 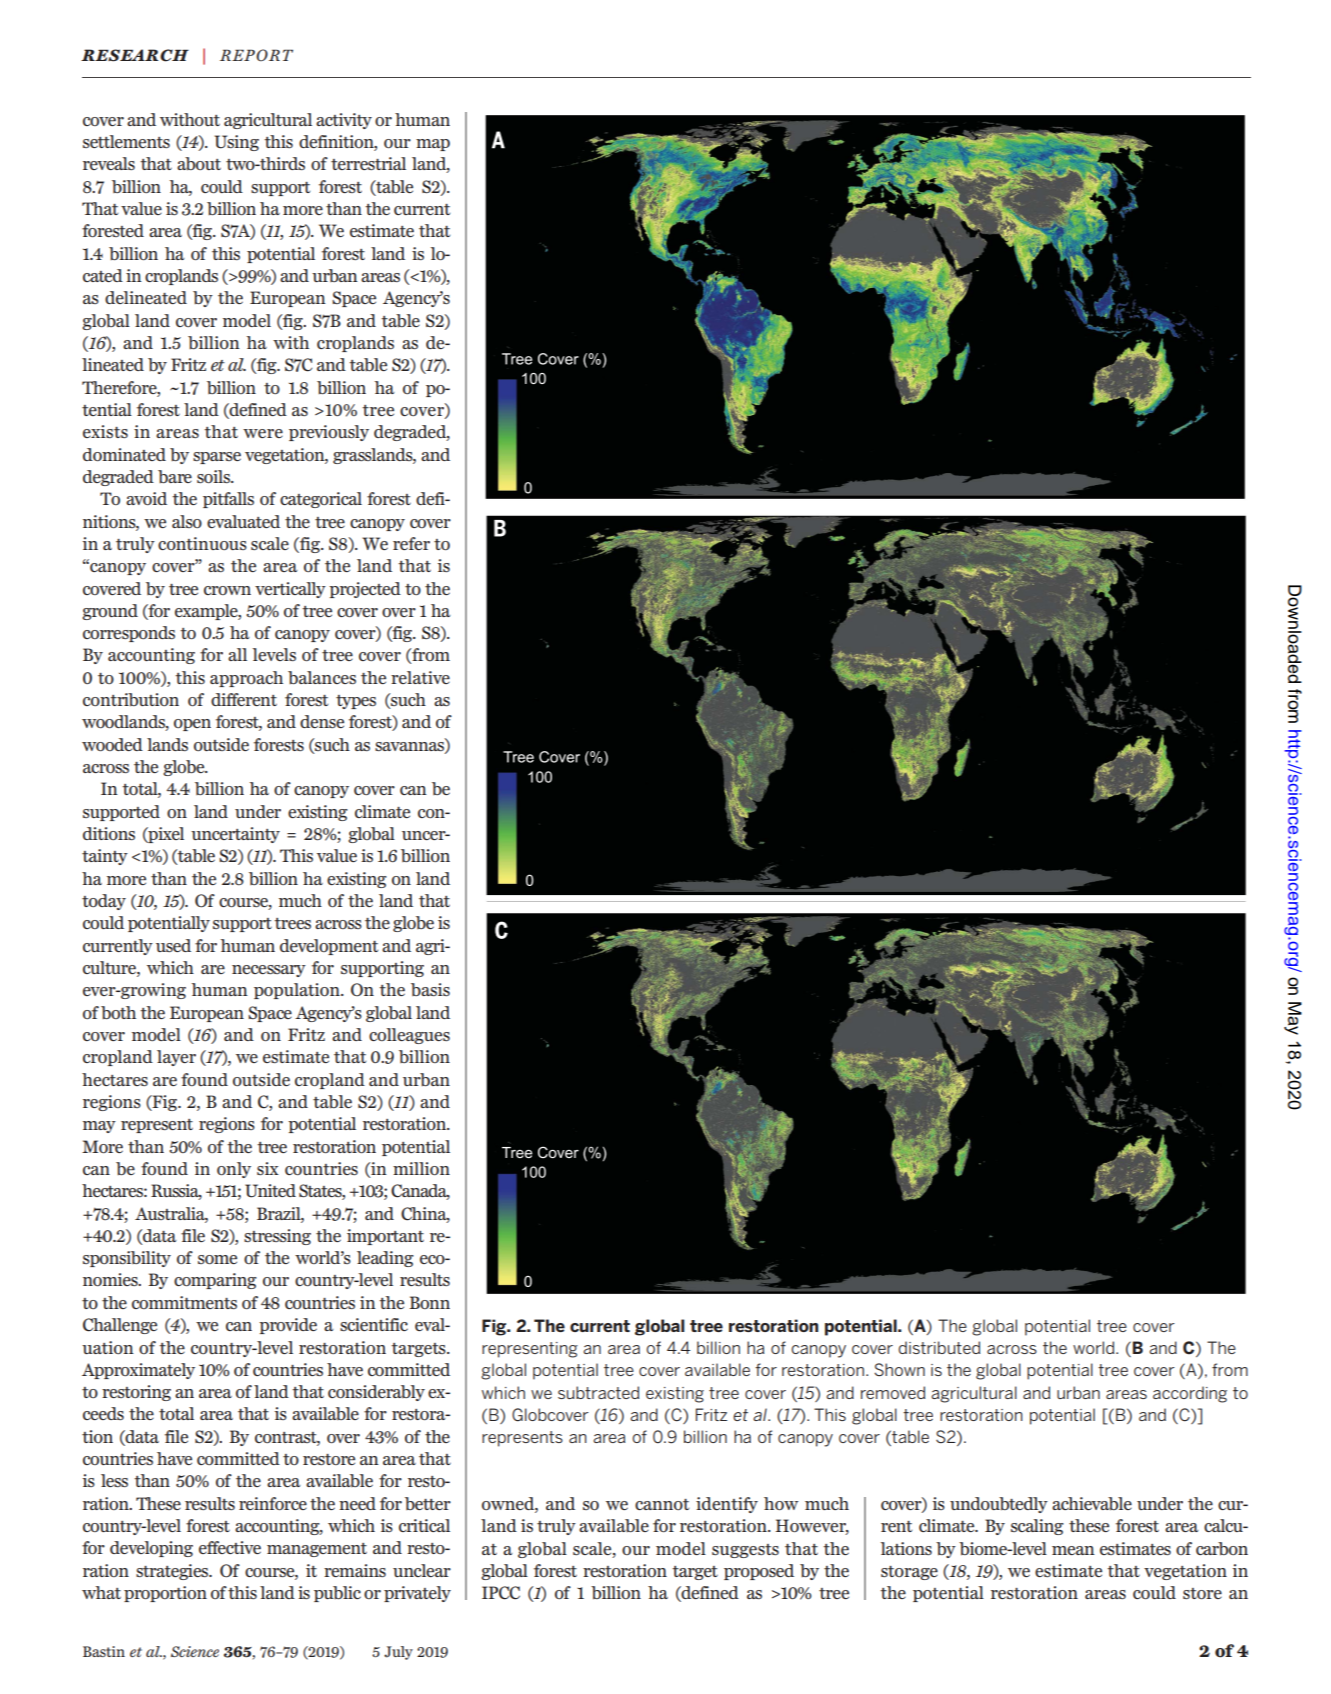 What do you see at coordinates (433, 145) in the document?
I see `map` at bounding box center [433, 145].
